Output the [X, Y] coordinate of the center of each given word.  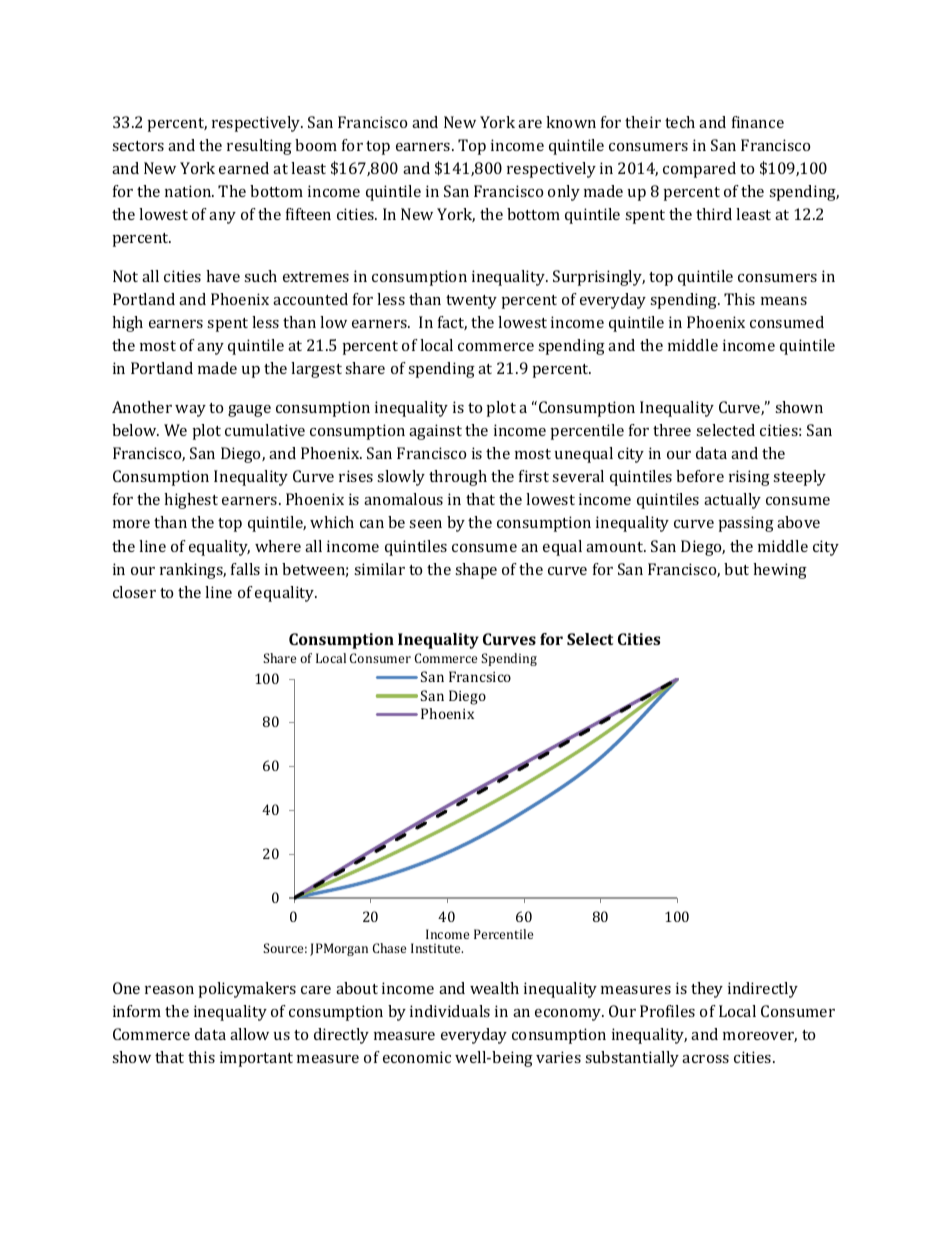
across [705, 1059]
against [435, 432]
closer [134, 592]
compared [699, 170]
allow [249, 1034]
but [736, 569]
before [700, 476]
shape [476, 571]
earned [244, 168]
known [571, 122]
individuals [450, 1011]
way [190, 411]
